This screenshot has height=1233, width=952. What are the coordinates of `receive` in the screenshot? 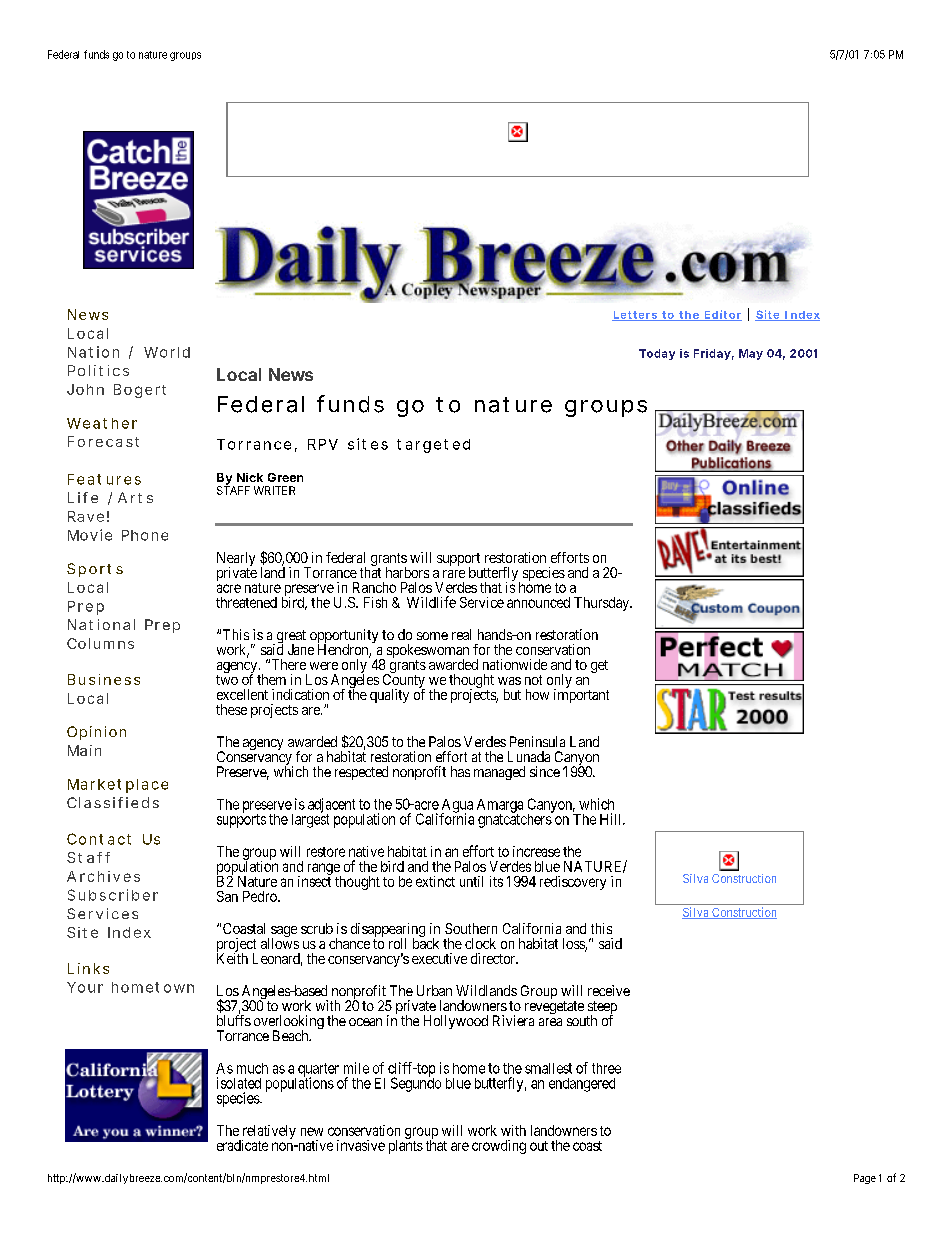 It's located at (609, 990).
